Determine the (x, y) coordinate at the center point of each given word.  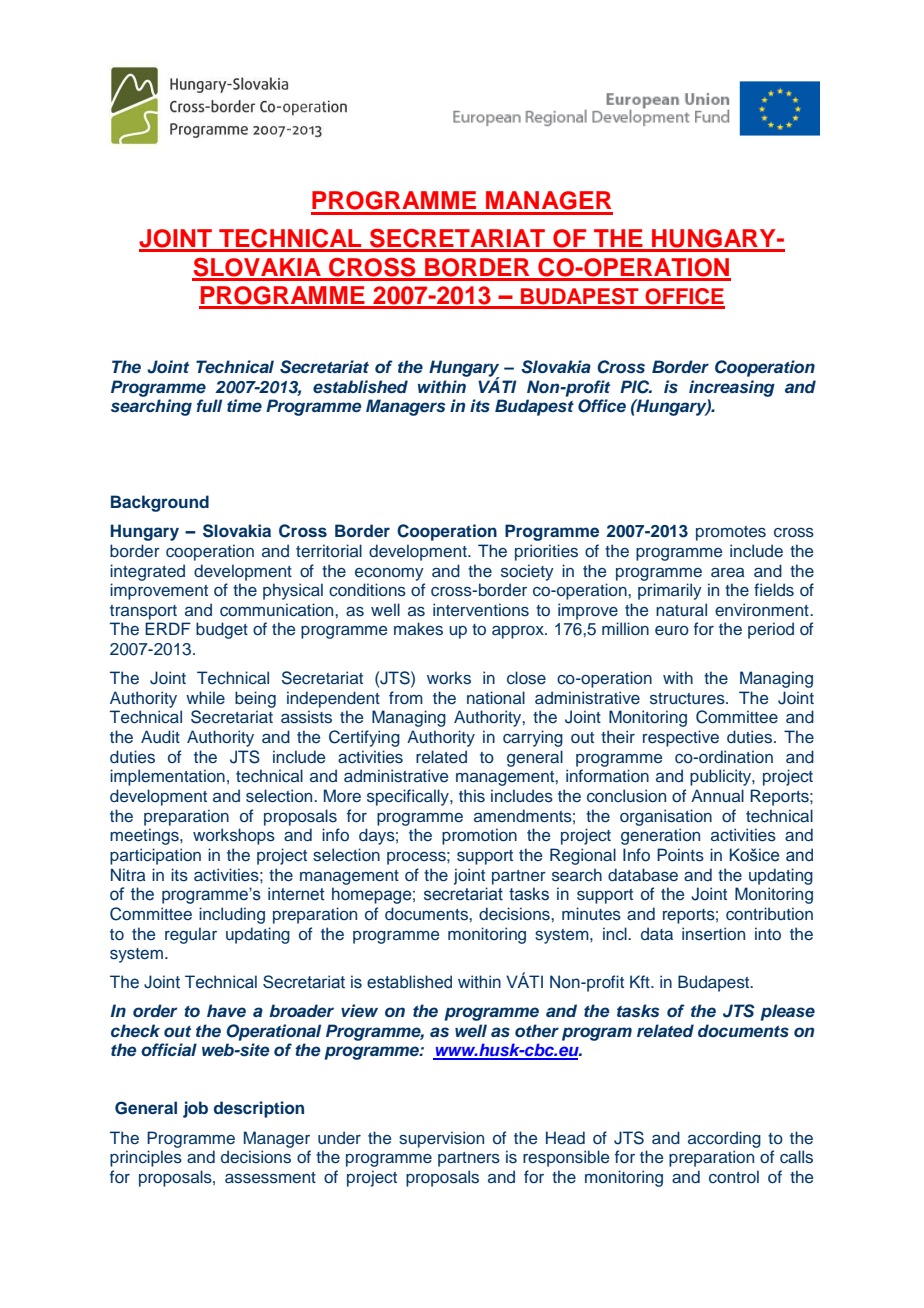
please (787, 1012)
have (226, 1010)
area (727, 572)
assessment (270, 1178)
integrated (147, 572)
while (205, 697)
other (537, 1030)
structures (688, 699)
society (527, 572)
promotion (479, 836)
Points (680, 855)
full (209, 405)
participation (155, 856)
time (244, 405)
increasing (732, 388)
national (496, 697)
